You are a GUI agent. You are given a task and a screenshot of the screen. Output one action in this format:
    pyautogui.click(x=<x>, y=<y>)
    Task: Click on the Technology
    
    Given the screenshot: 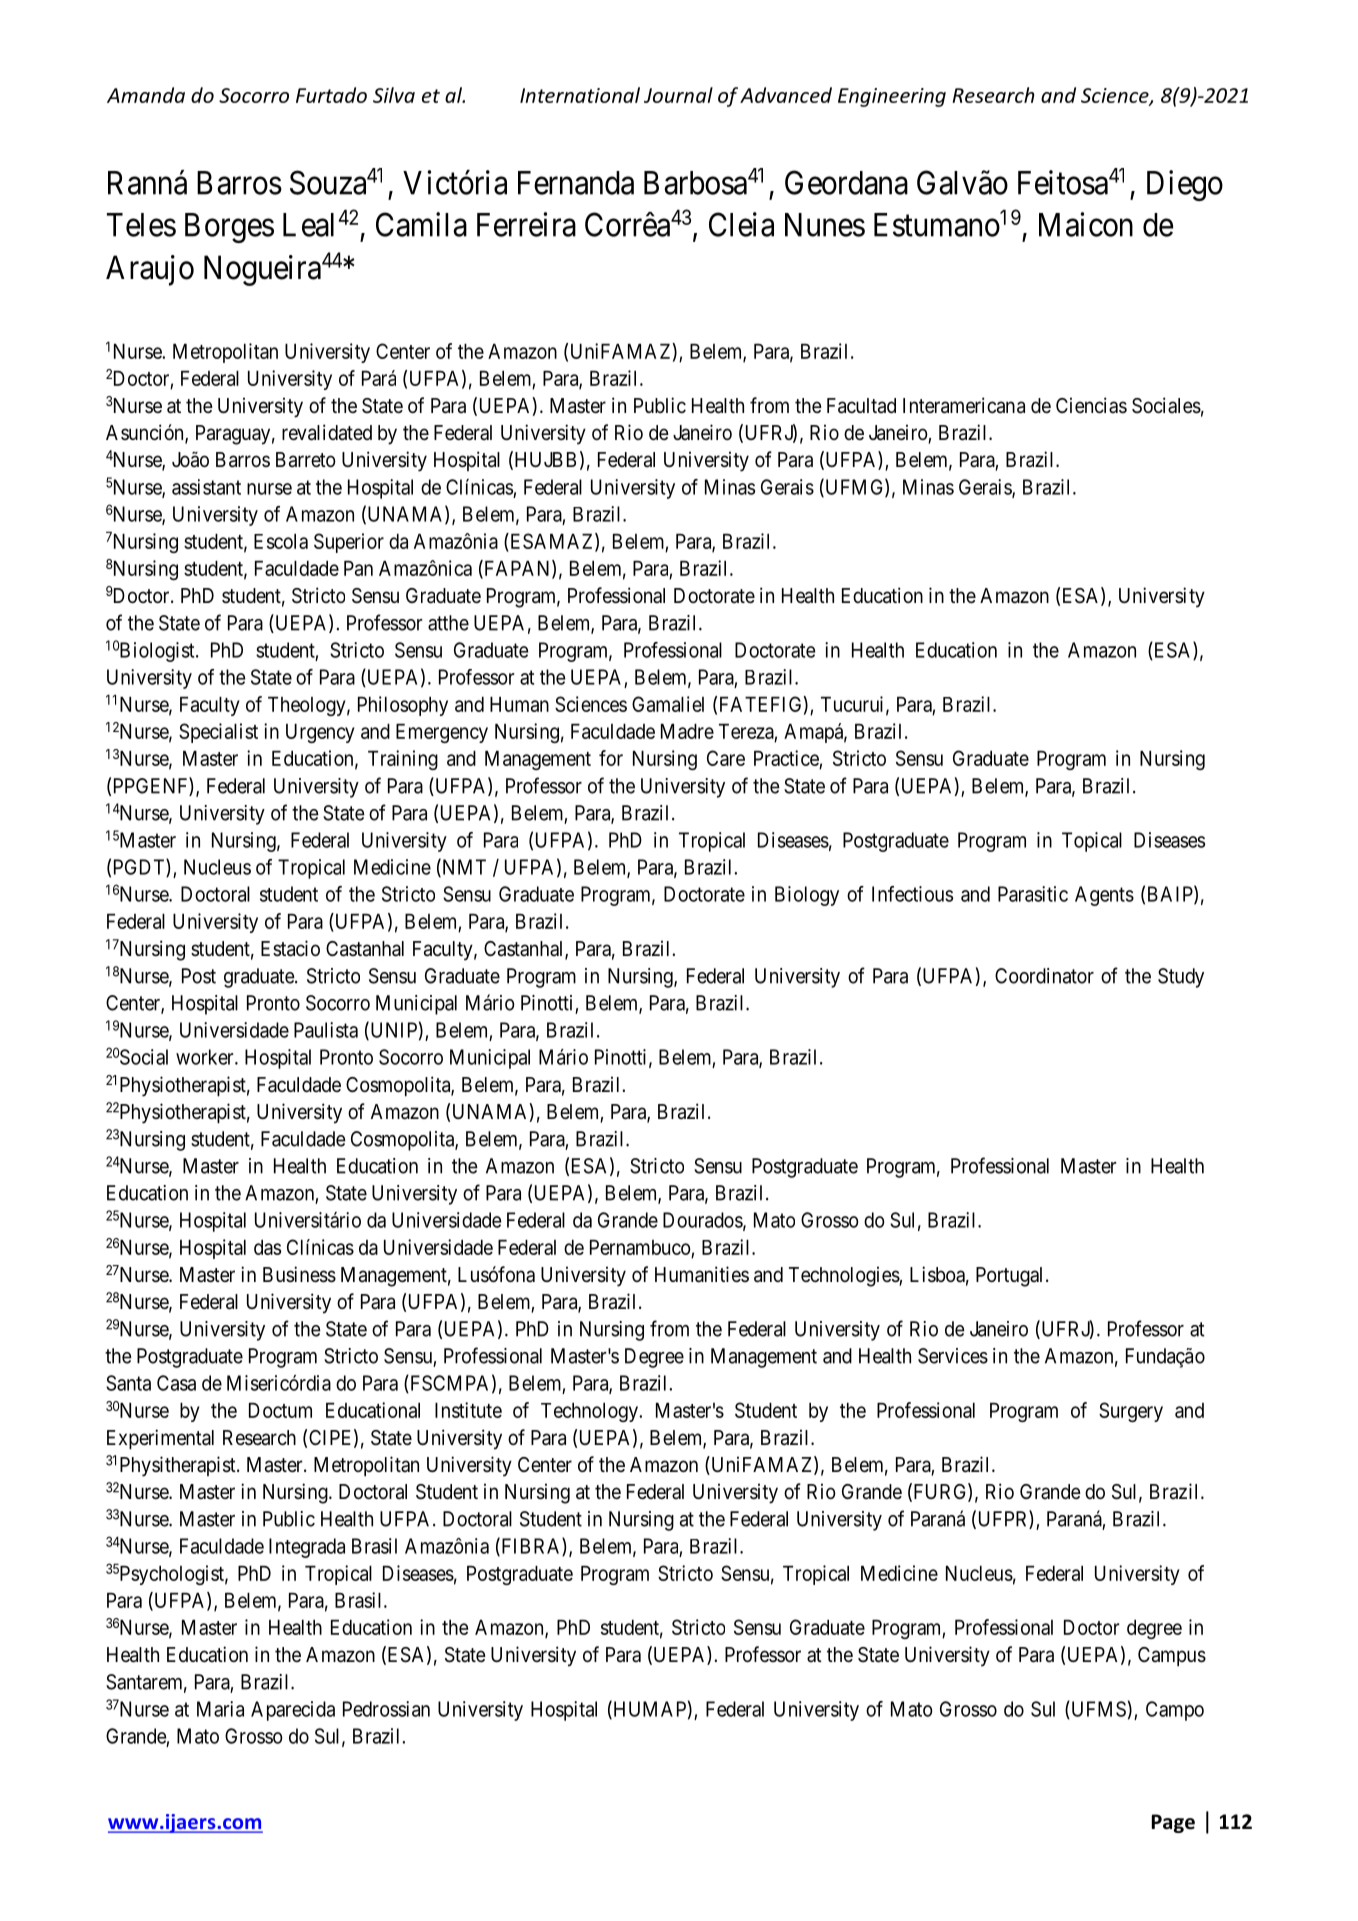 What is the action you would take?
    pyautogui.click(x=590, y=1412)
